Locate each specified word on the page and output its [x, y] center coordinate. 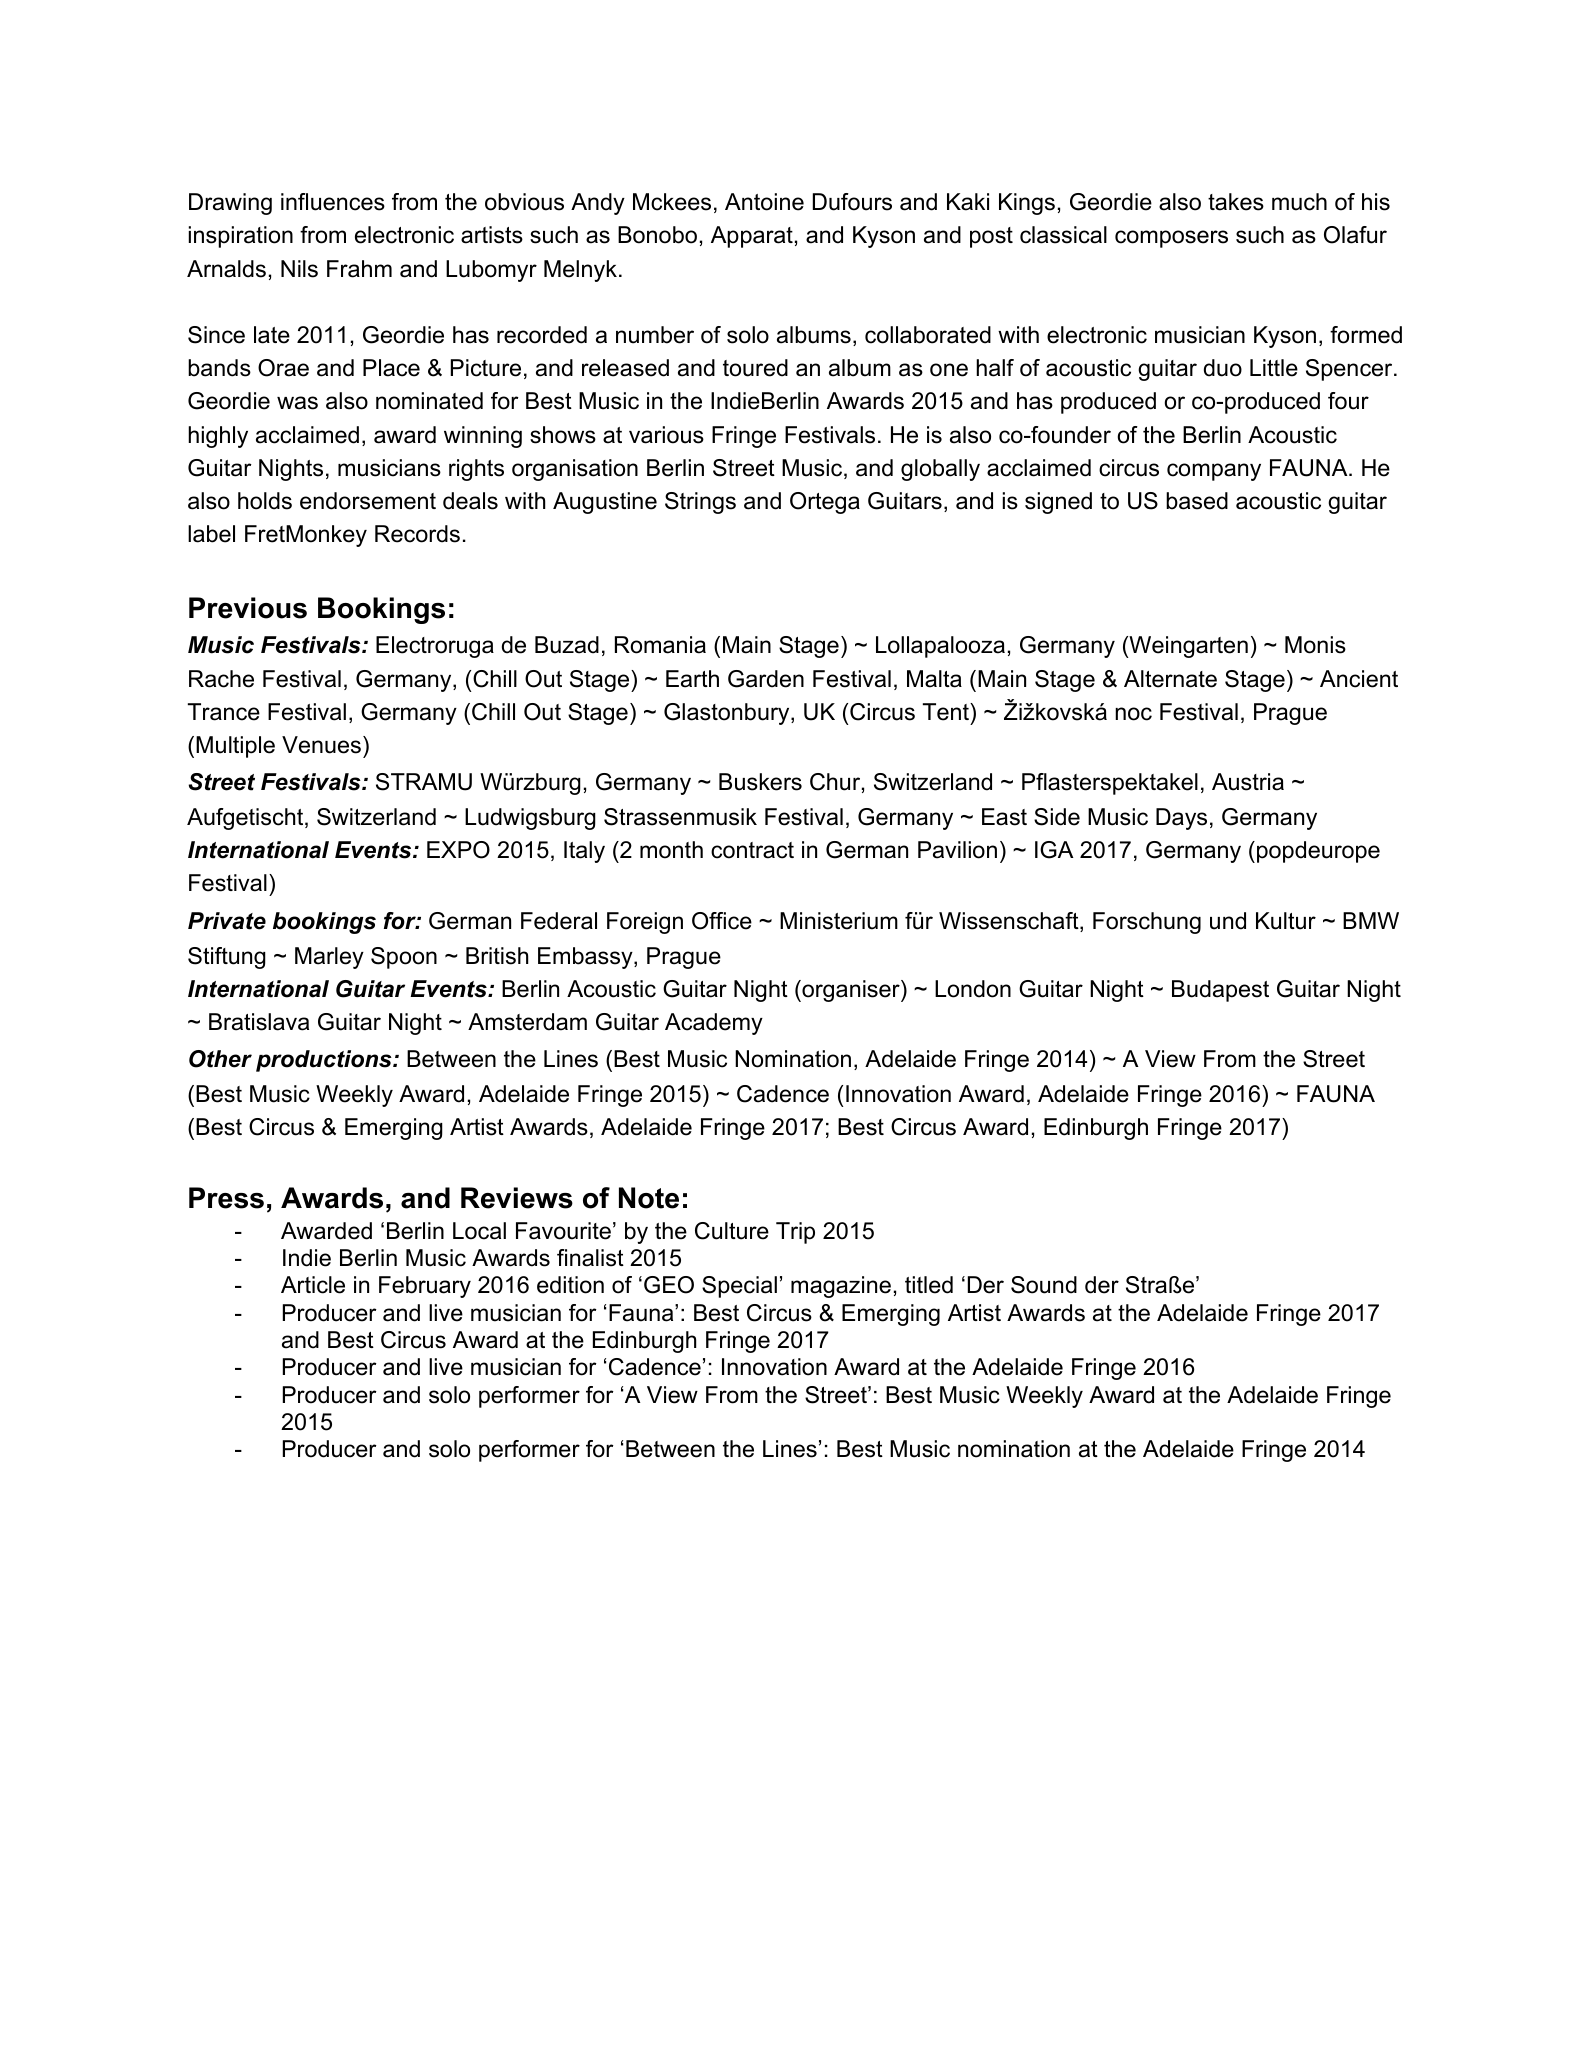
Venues [321, 745]
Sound [1044, 1285]
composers [1171, 239]
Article [313, 1285]
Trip [795, 1233]
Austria [1248, 782]
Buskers [760, 782]
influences [333, 202]
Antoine [764, 202]
